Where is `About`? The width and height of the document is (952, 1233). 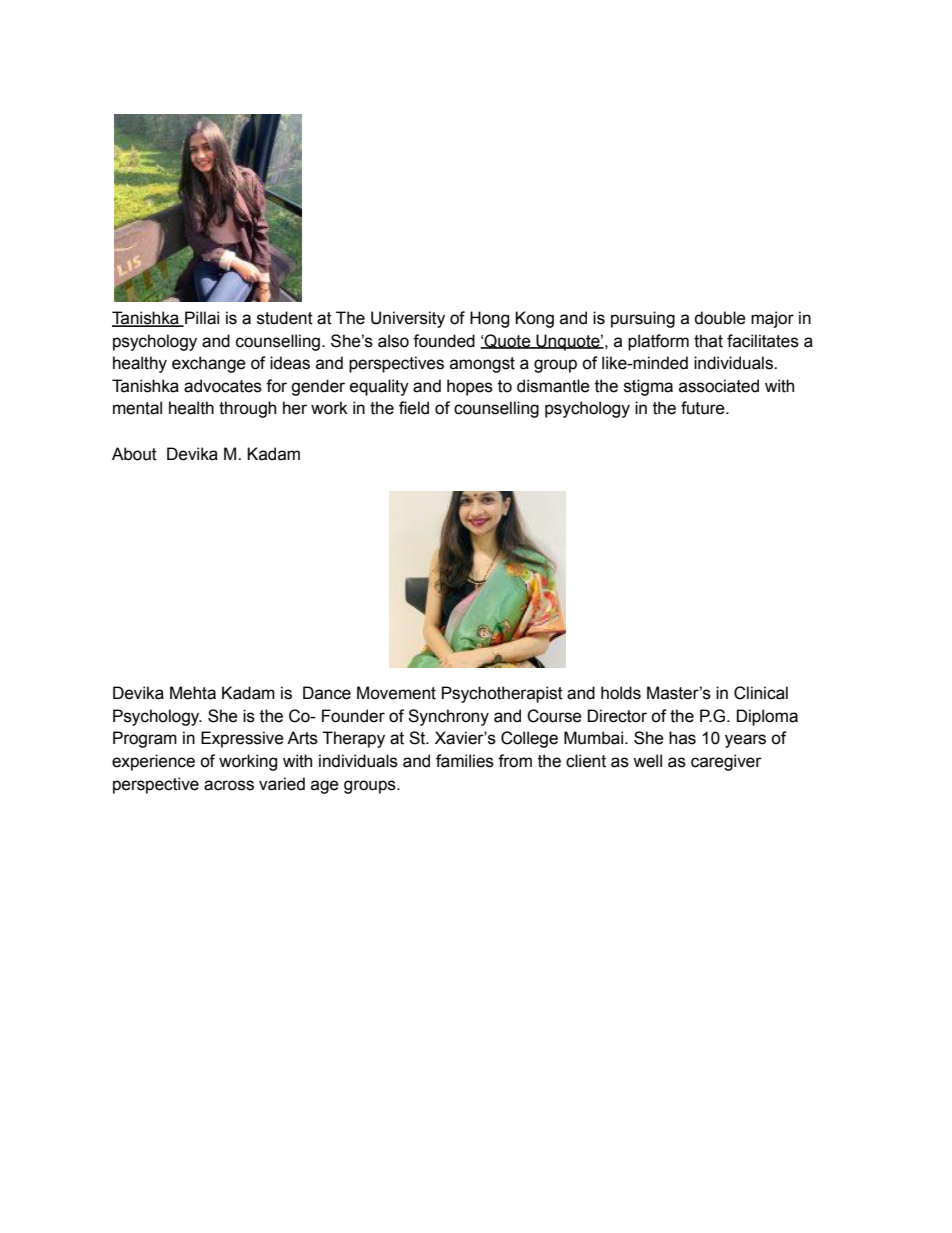
About is located at coordinates (134, 454).
